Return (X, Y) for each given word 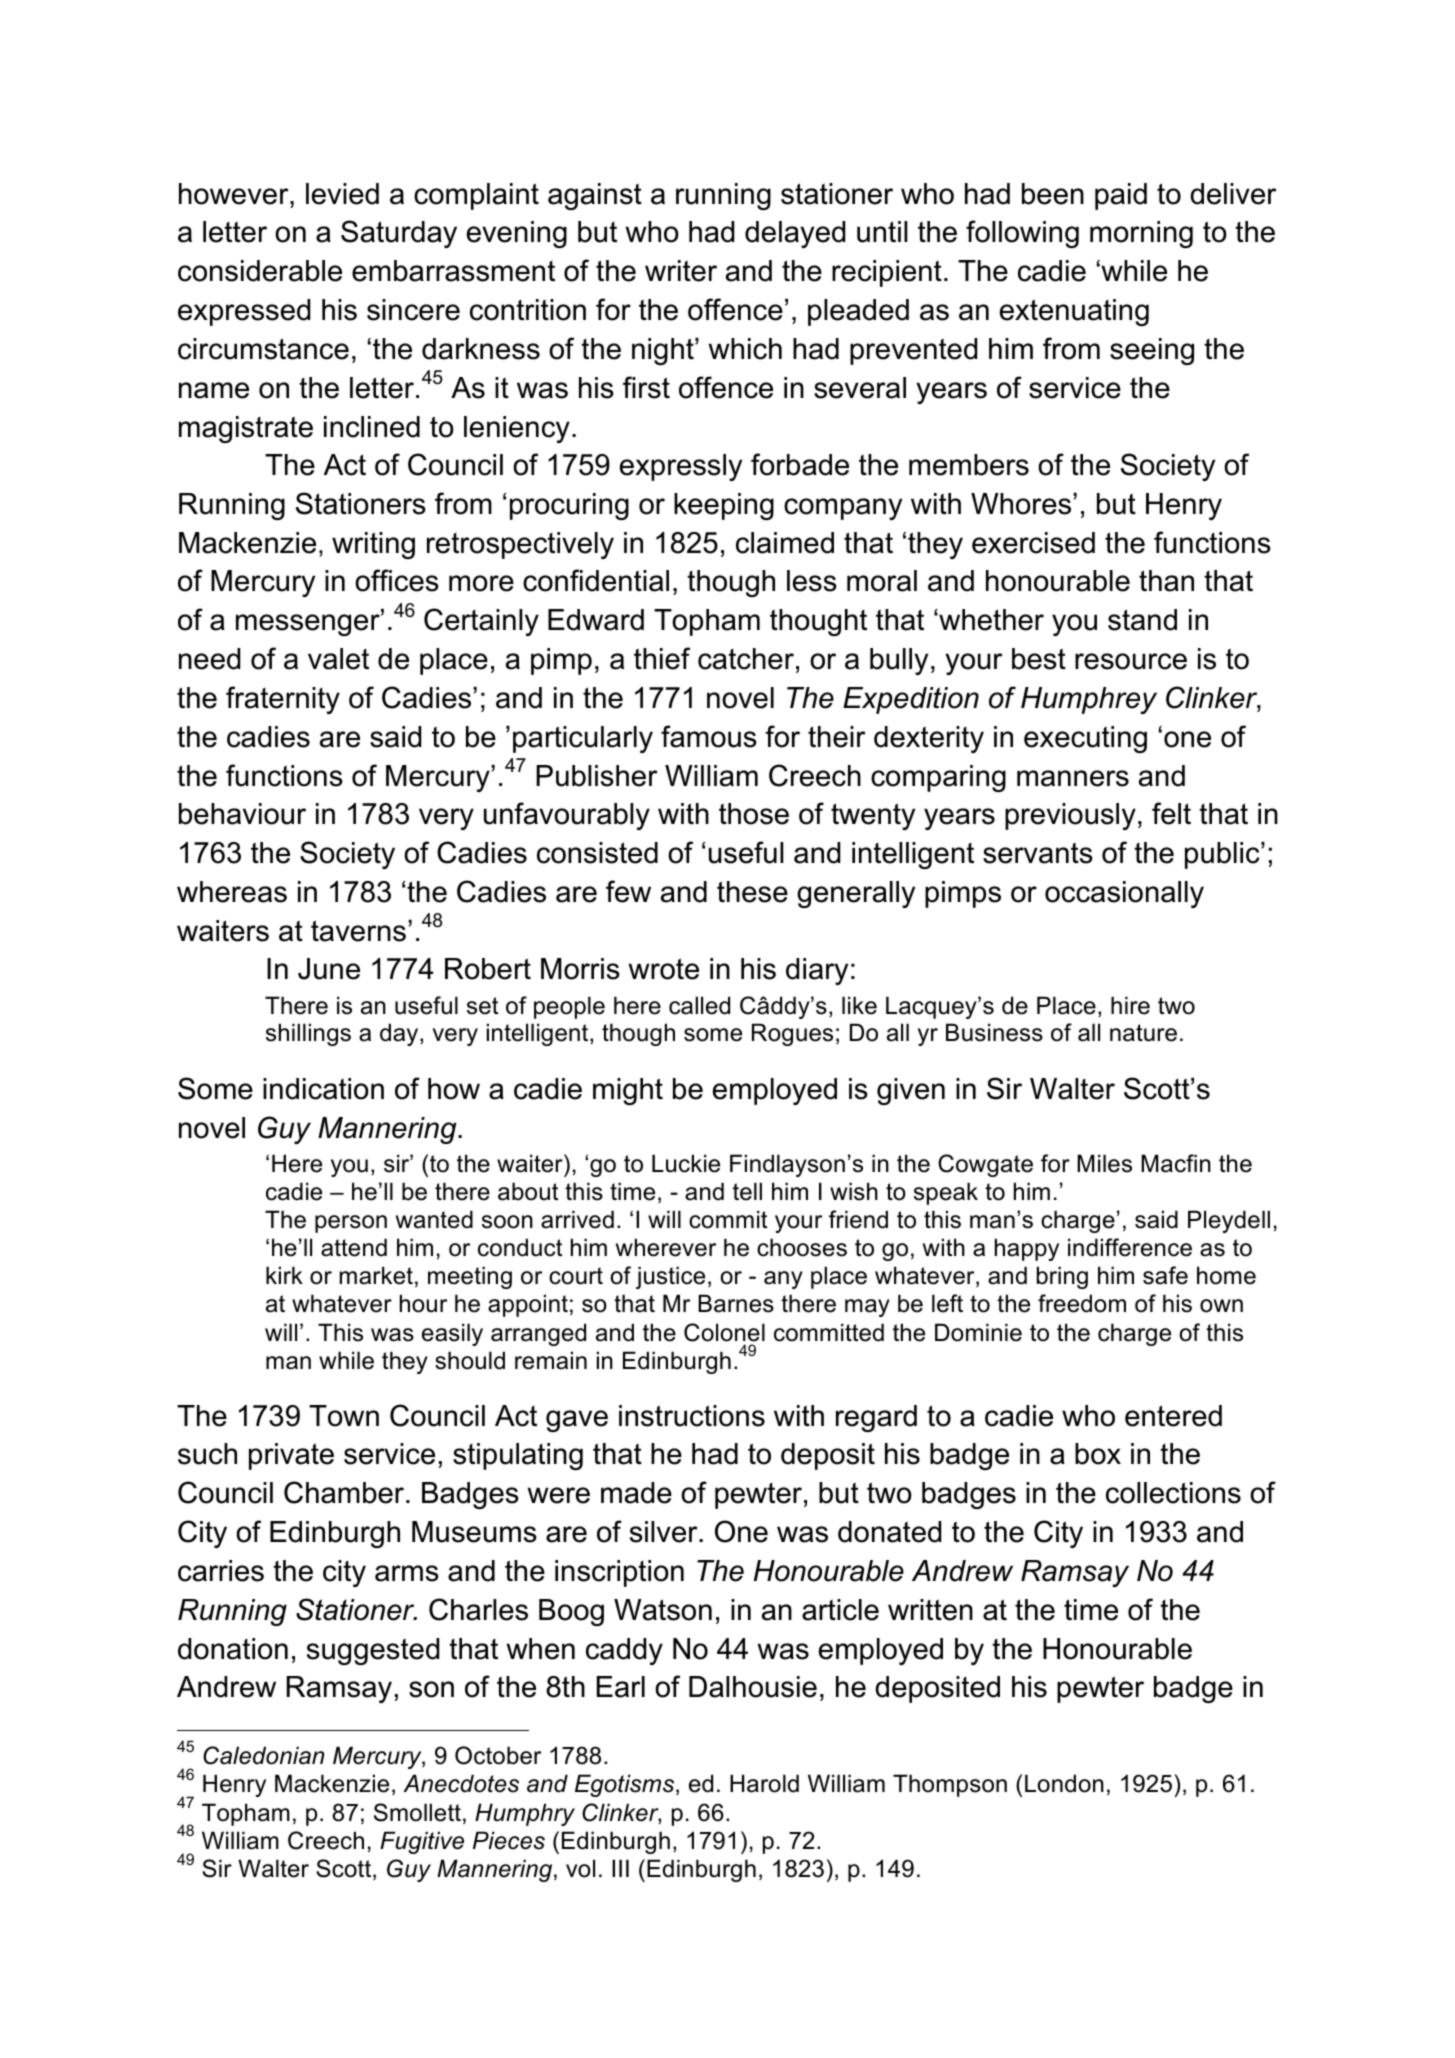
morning (1141, 234)
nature (1143, 1033)
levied (342, 194)
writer (681, 271)
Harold (764, 1783)
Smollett (417, 1812)
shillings (308, 1034)
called (699, 1005)
